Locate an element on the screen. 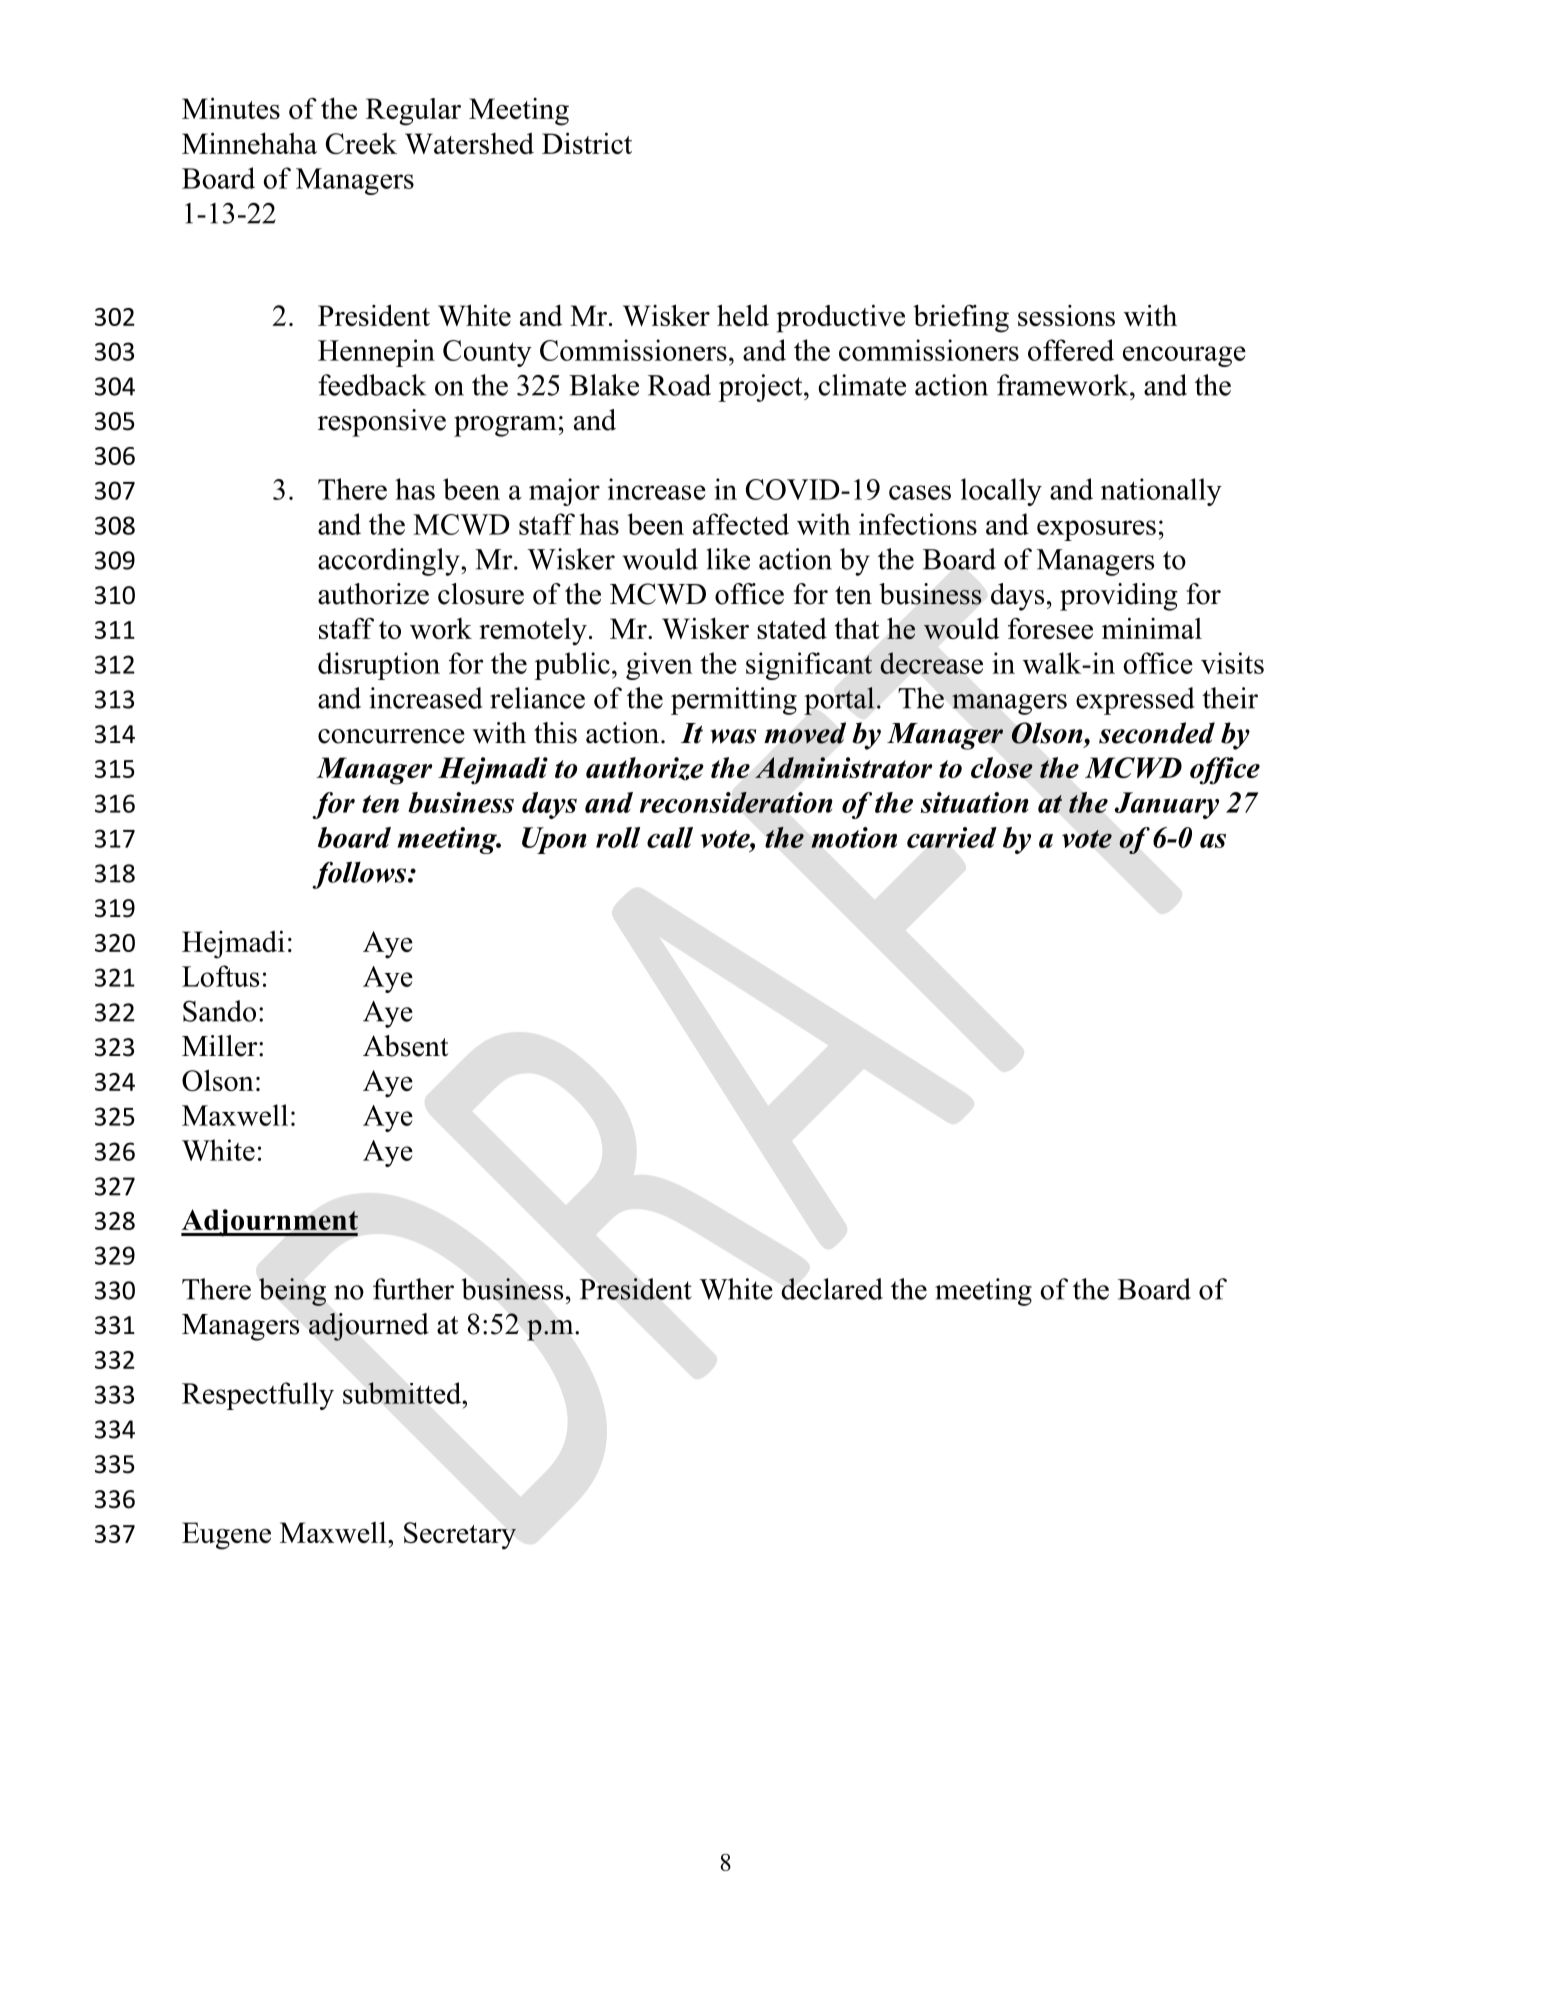  sessions is located at coordinates (1066, 315).
